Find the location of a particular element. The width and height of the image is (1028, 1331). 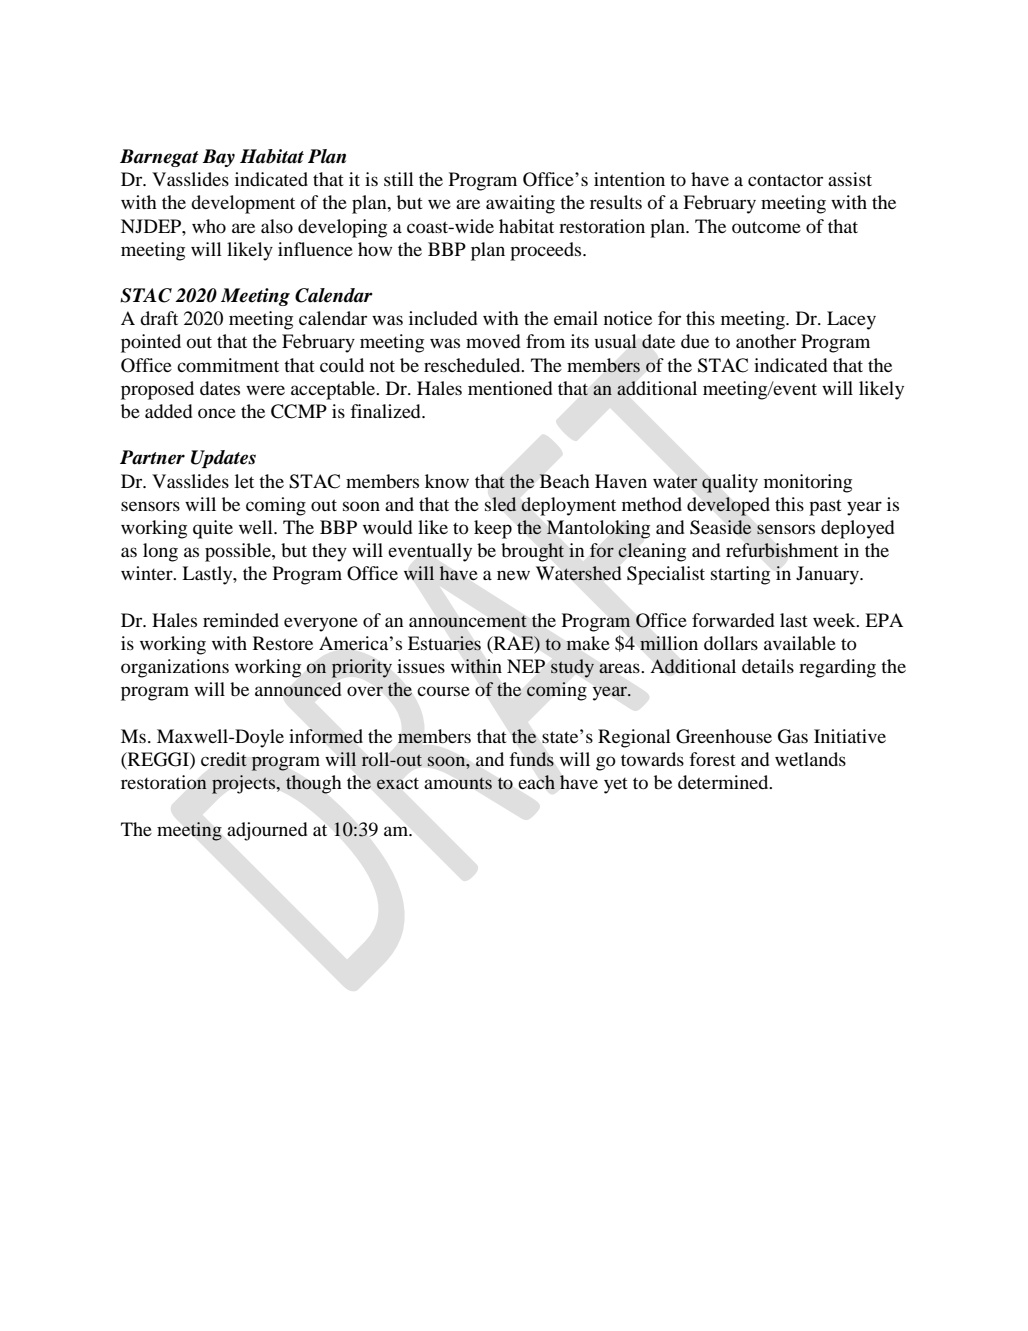

credit is located at coordinates (224, 759).
